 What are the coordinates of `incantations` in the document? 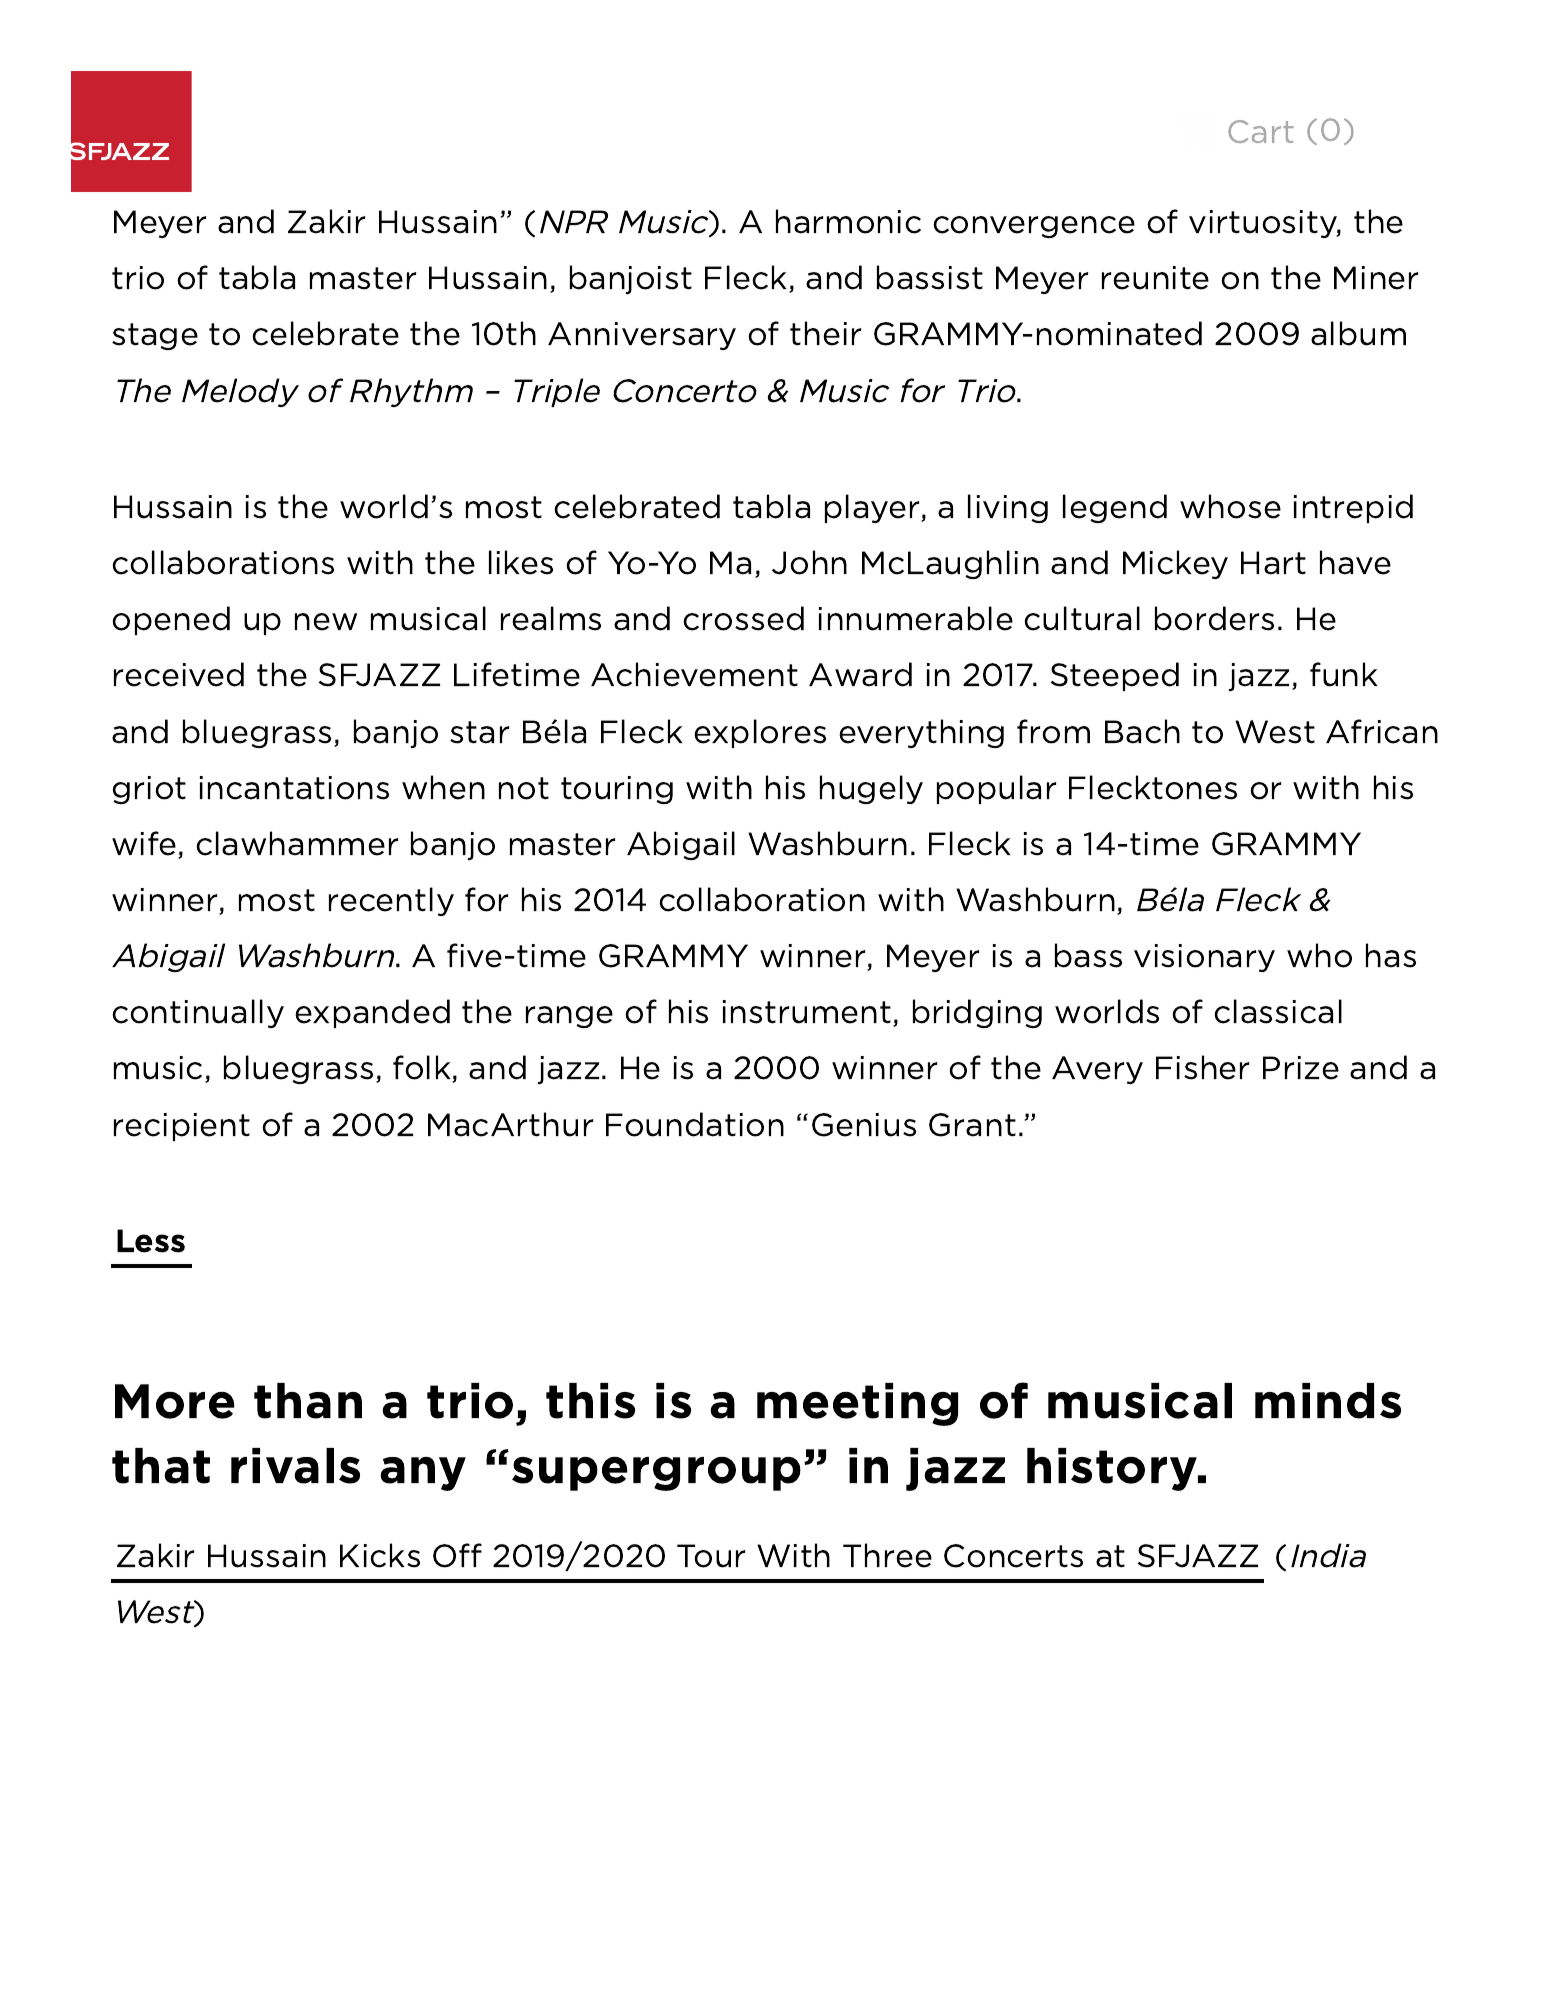 It's located at (294, 788).
